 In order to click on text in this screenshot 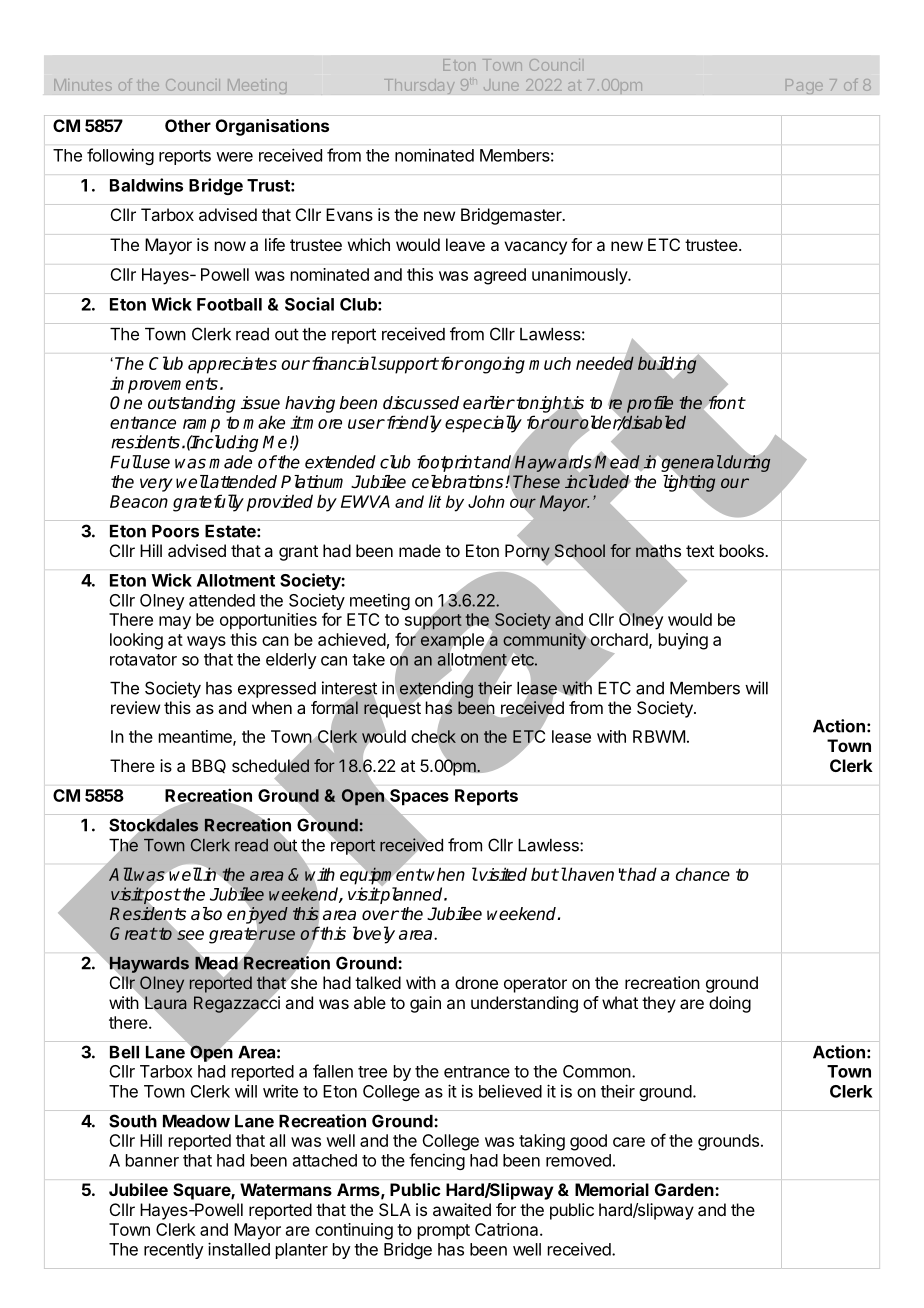, I will do `click(700, 551)`.
